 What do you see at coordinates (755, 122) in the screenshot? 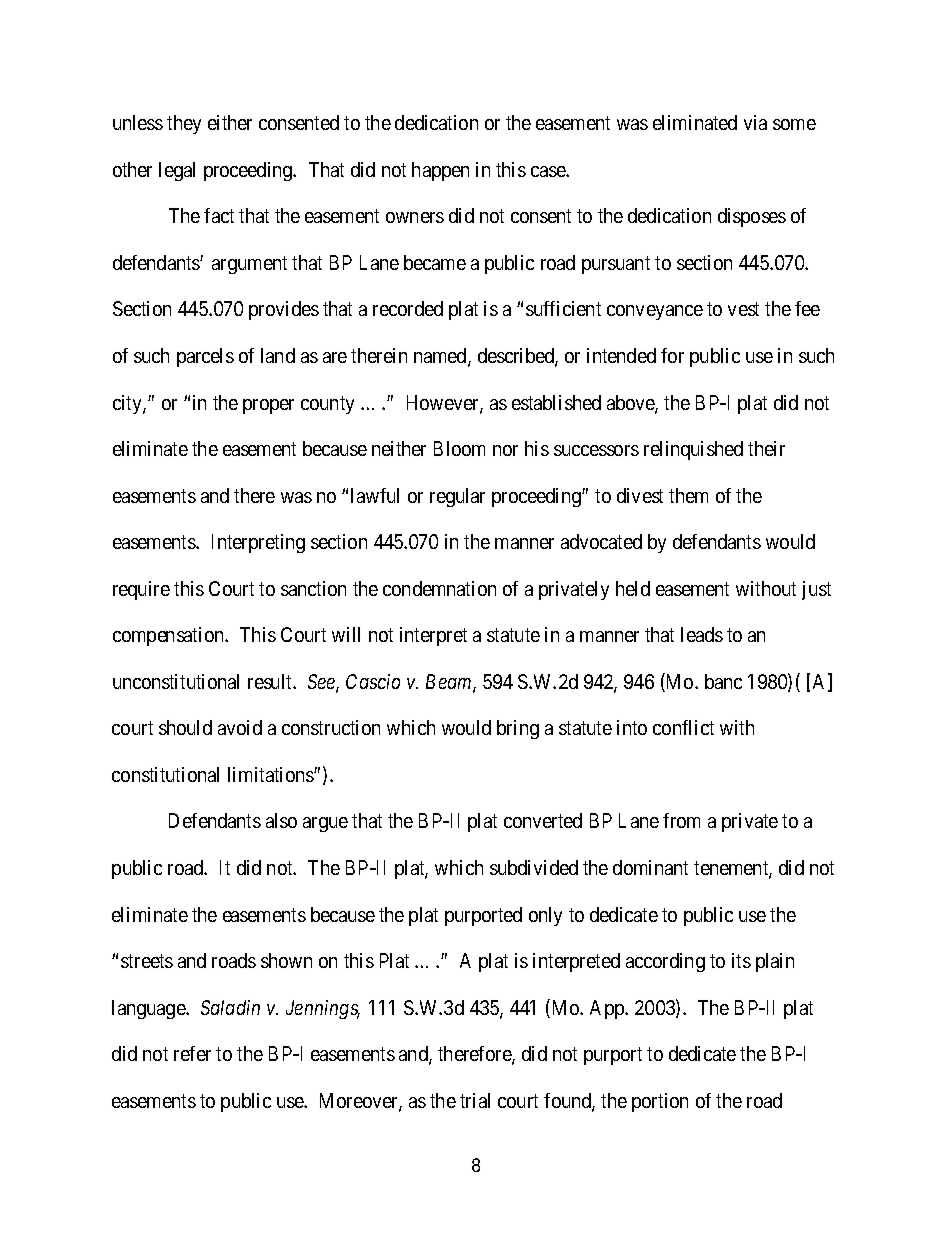
I see `via` at bounding box center [755, 122].
